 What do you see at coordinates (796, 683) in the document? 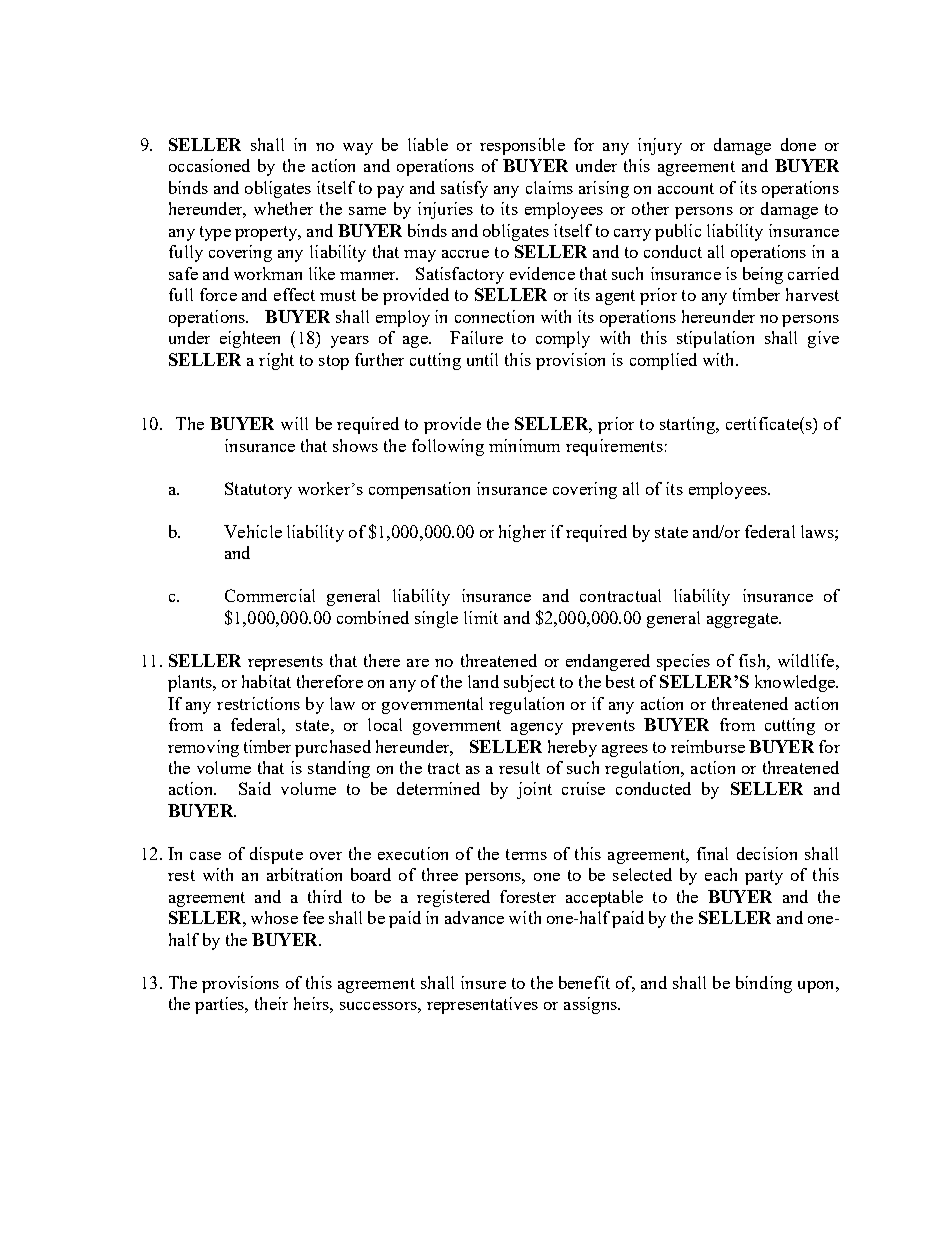
I see `knowledge` at bounding box center [796, 683].
